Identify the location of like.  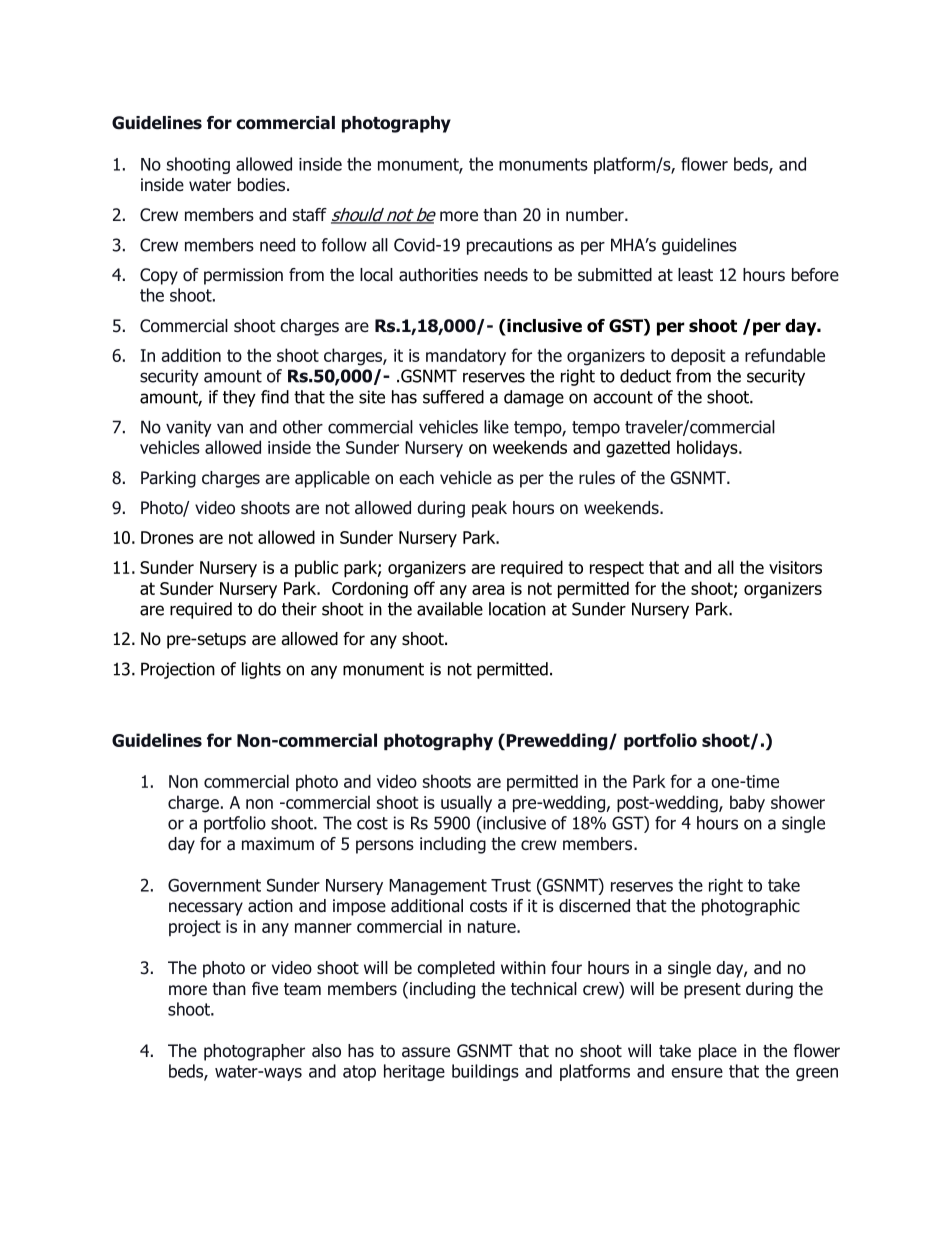
(496, 427).
